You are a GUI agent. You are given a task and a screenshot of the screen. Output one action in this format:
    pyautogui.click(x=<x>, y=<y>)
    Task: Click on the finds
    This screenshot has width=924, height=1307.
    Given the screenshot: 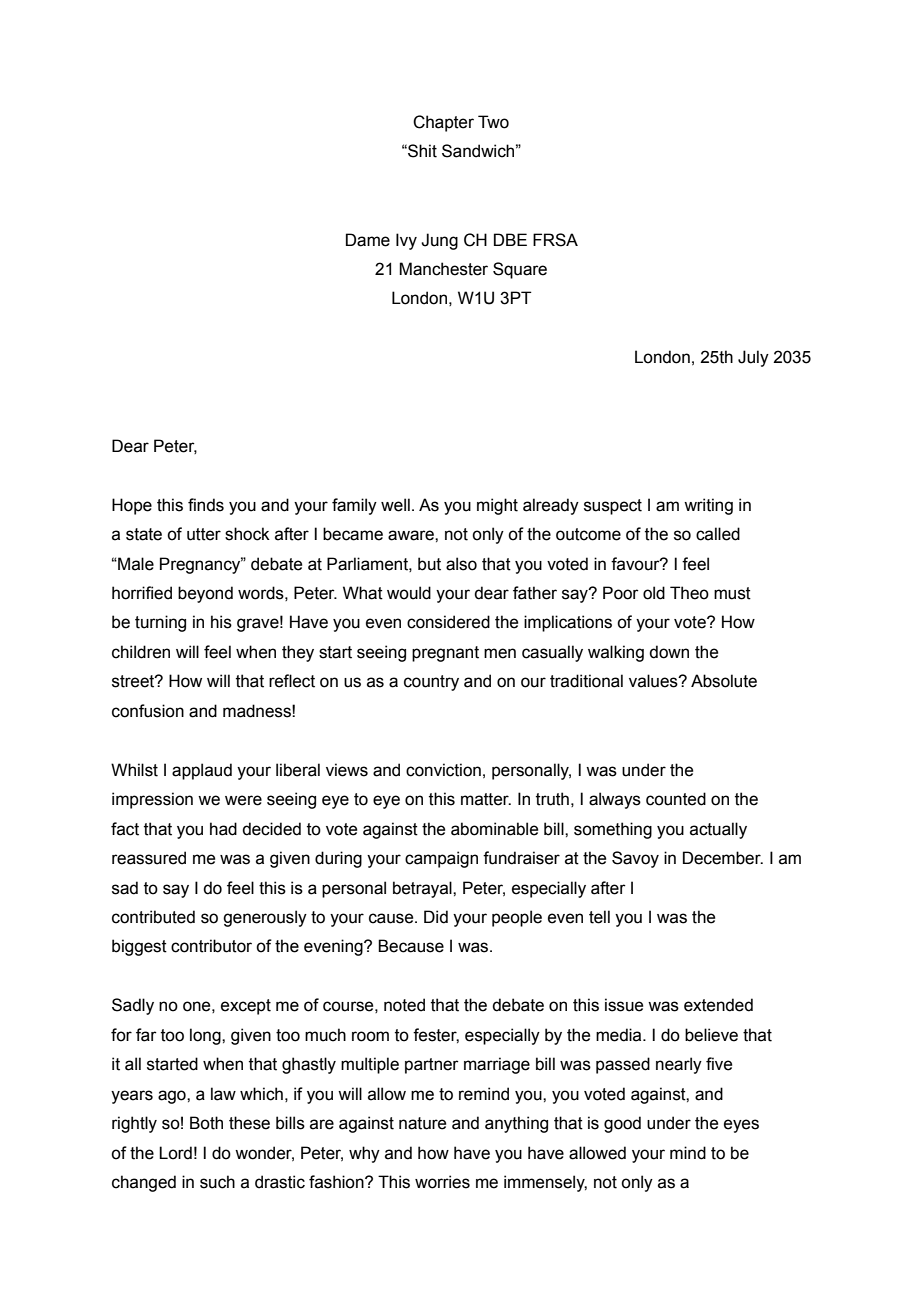 What is the action you would take?
    pyautogui.click(x=206, y=505)
